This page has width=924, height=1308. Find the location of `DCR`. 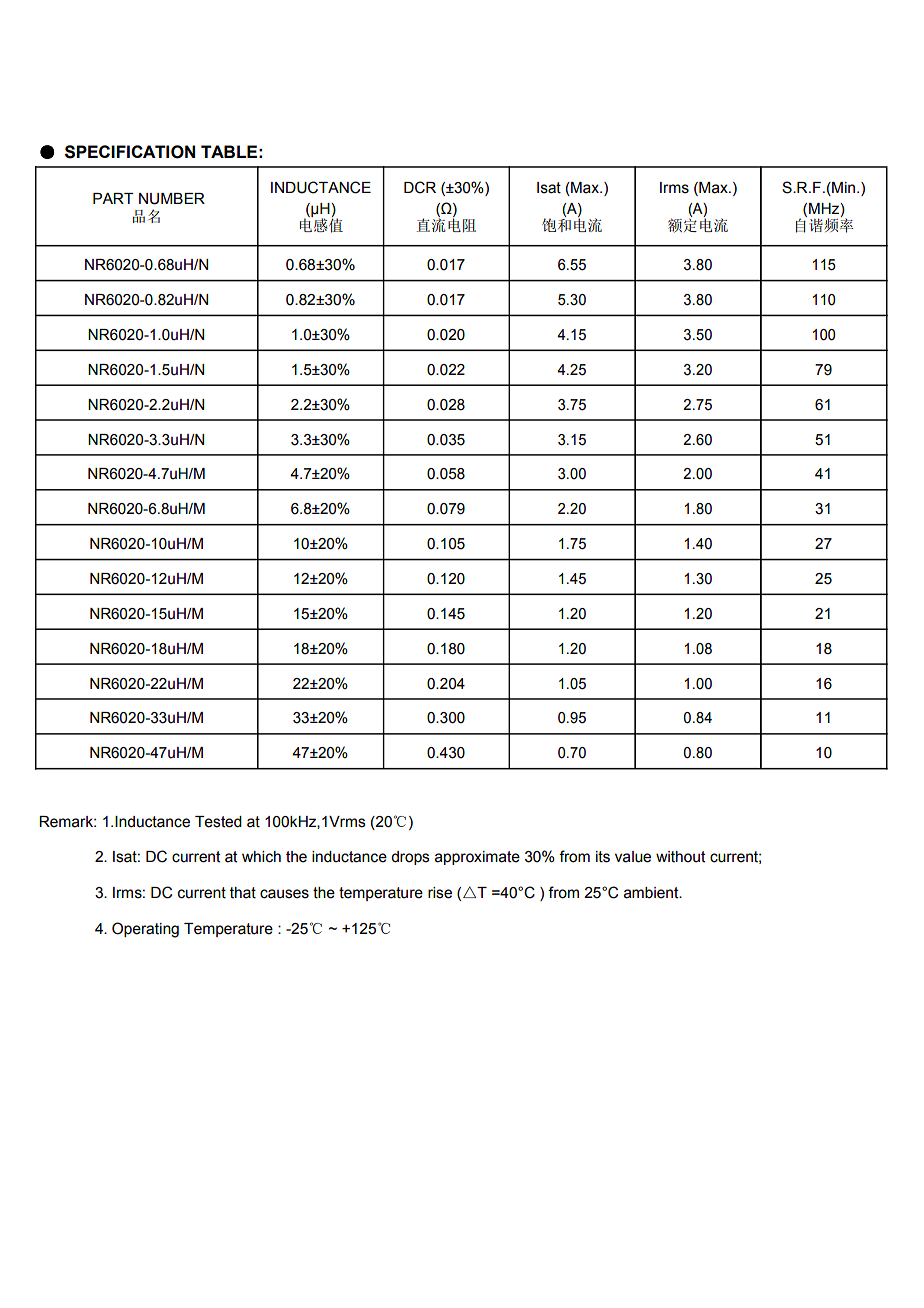

DCR is located at coordinates (420, 187).
